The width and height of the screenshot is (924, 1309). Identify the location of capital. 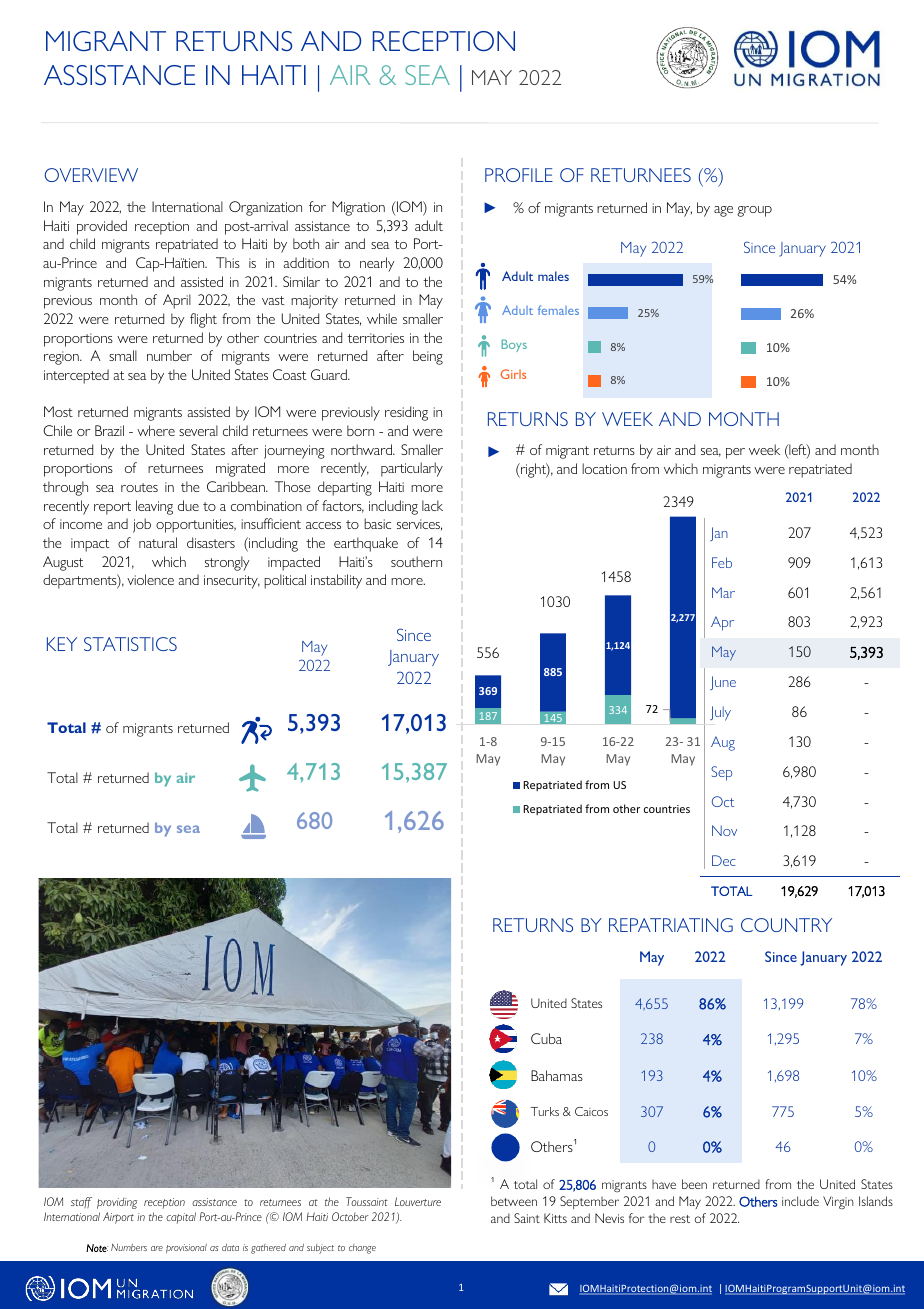
(181, 1218).
